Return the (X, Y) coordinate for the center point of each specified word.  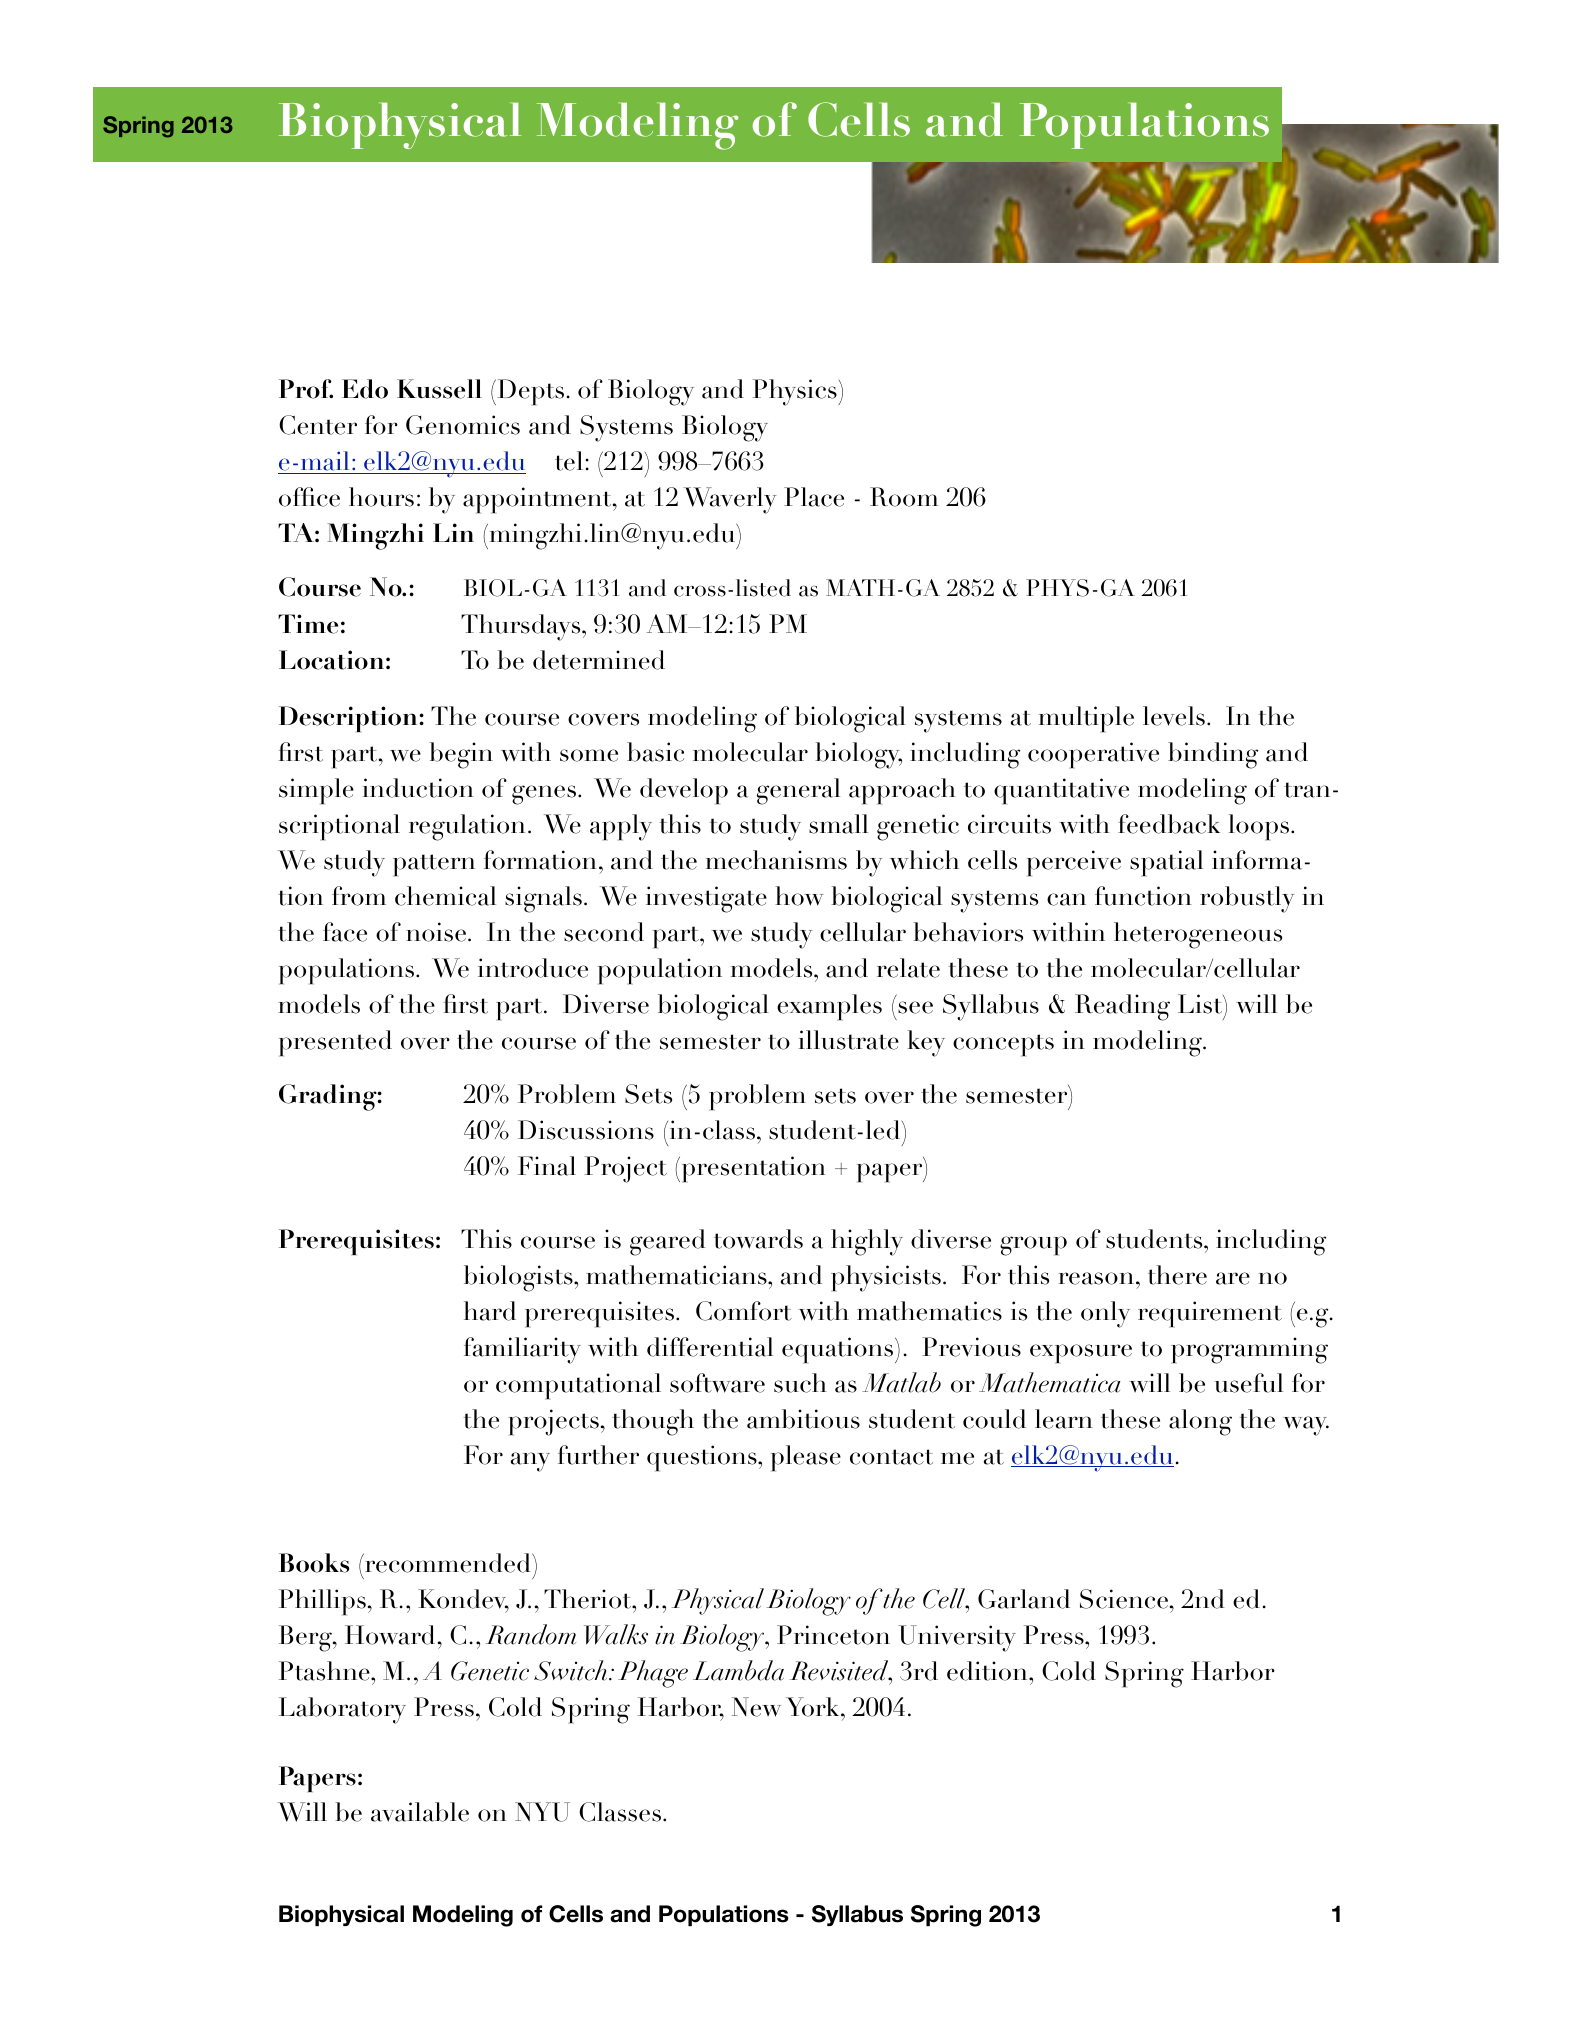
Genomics (463, 425)
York (814, 1707)
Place (814, 497)
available (420, 1812)
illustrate (849, 1040)
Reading (1122, 1007)
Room (904, 497)
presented (335, 1043)
